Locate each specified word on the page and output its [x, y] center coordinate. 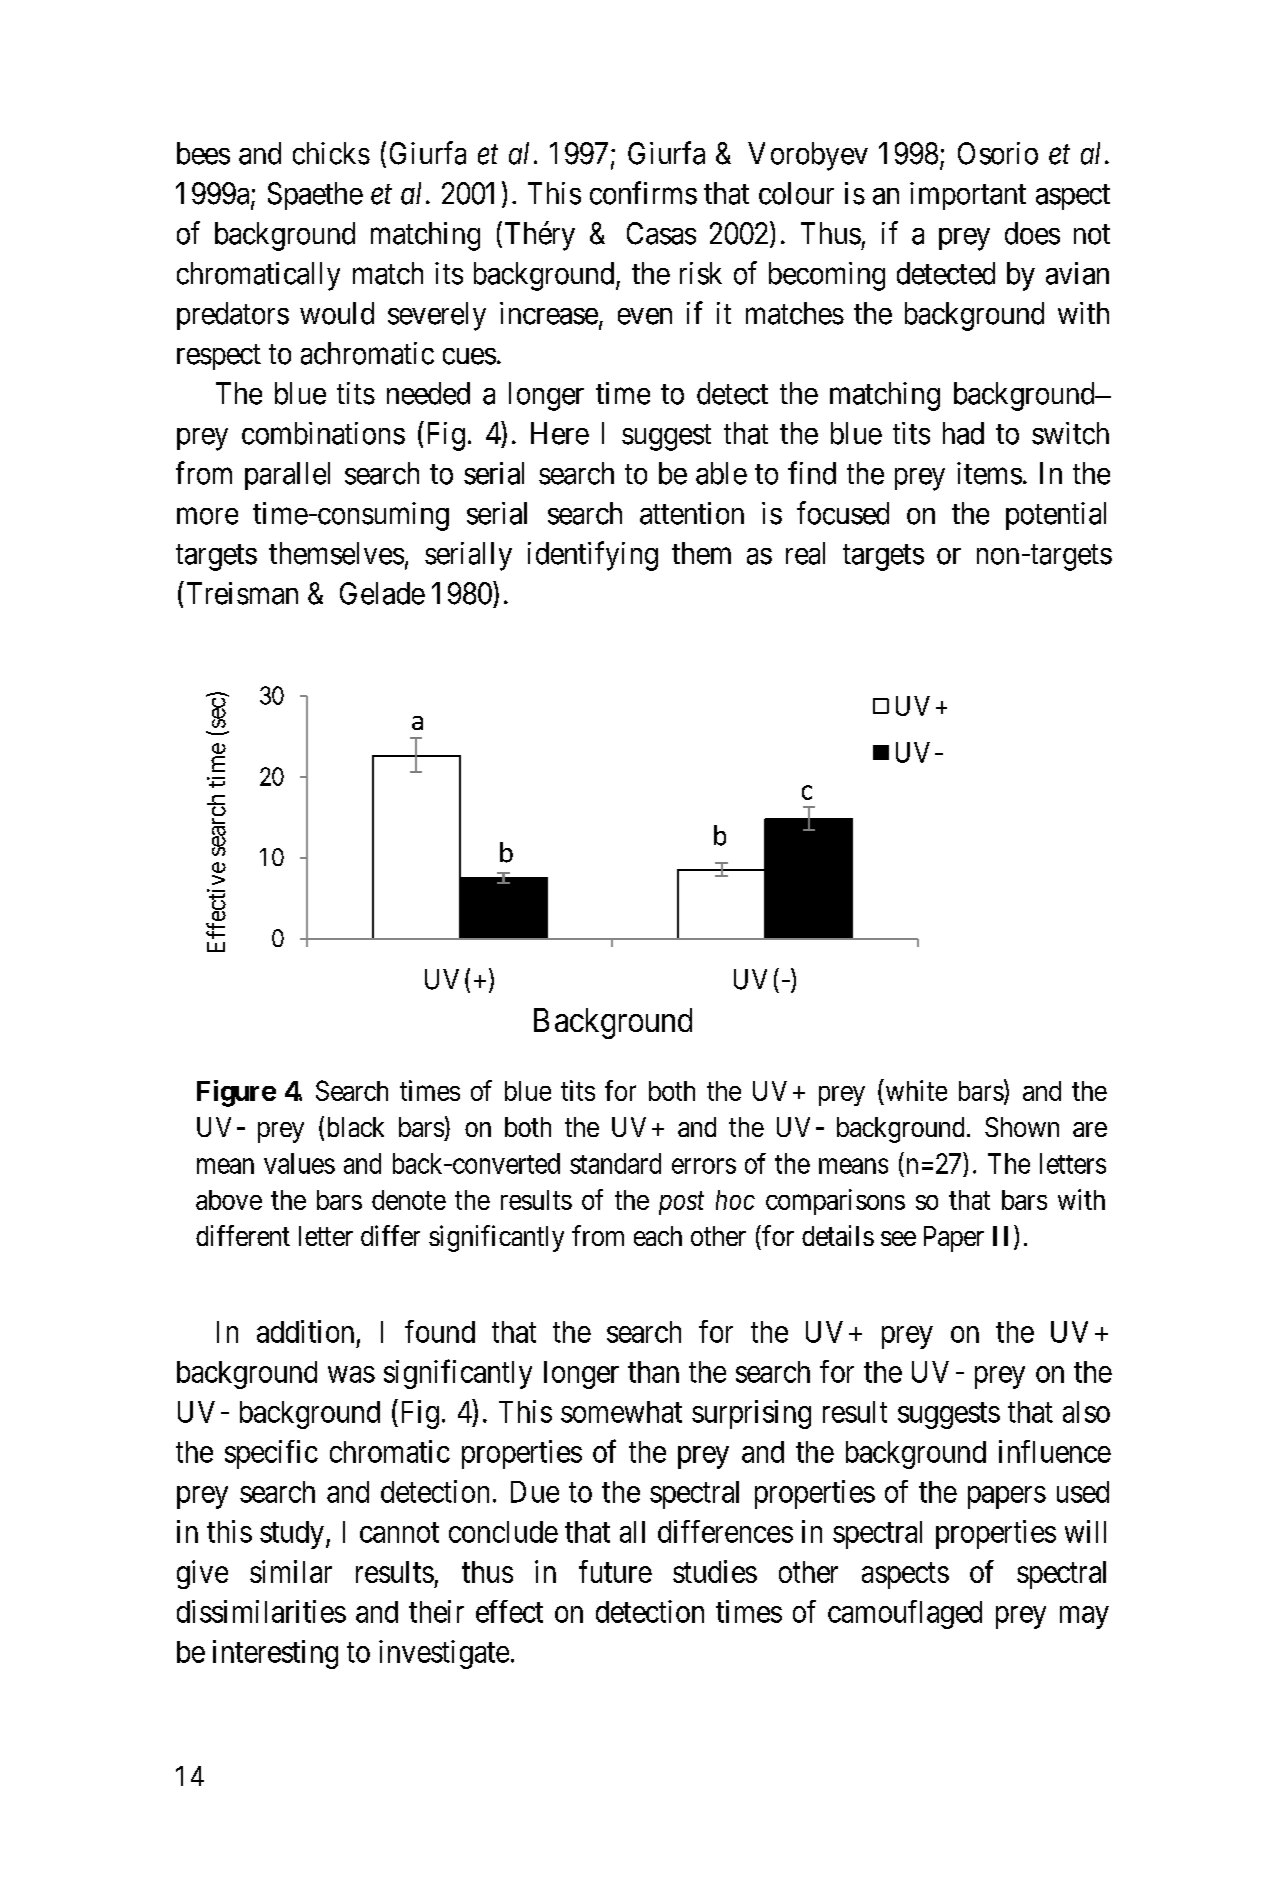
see [898, 1238]
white [915, 1090]
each [658, 1236]
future [615, 1571]
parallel [287, 476]
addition [305, 1331]
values [299, 1163]
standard [615, 1163]
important [968, 196]
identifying [593, 556]
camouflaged [905, 1614]
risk [701, 273]
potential [1056, 516]
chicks [331, 153]
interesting [275, 1654]
